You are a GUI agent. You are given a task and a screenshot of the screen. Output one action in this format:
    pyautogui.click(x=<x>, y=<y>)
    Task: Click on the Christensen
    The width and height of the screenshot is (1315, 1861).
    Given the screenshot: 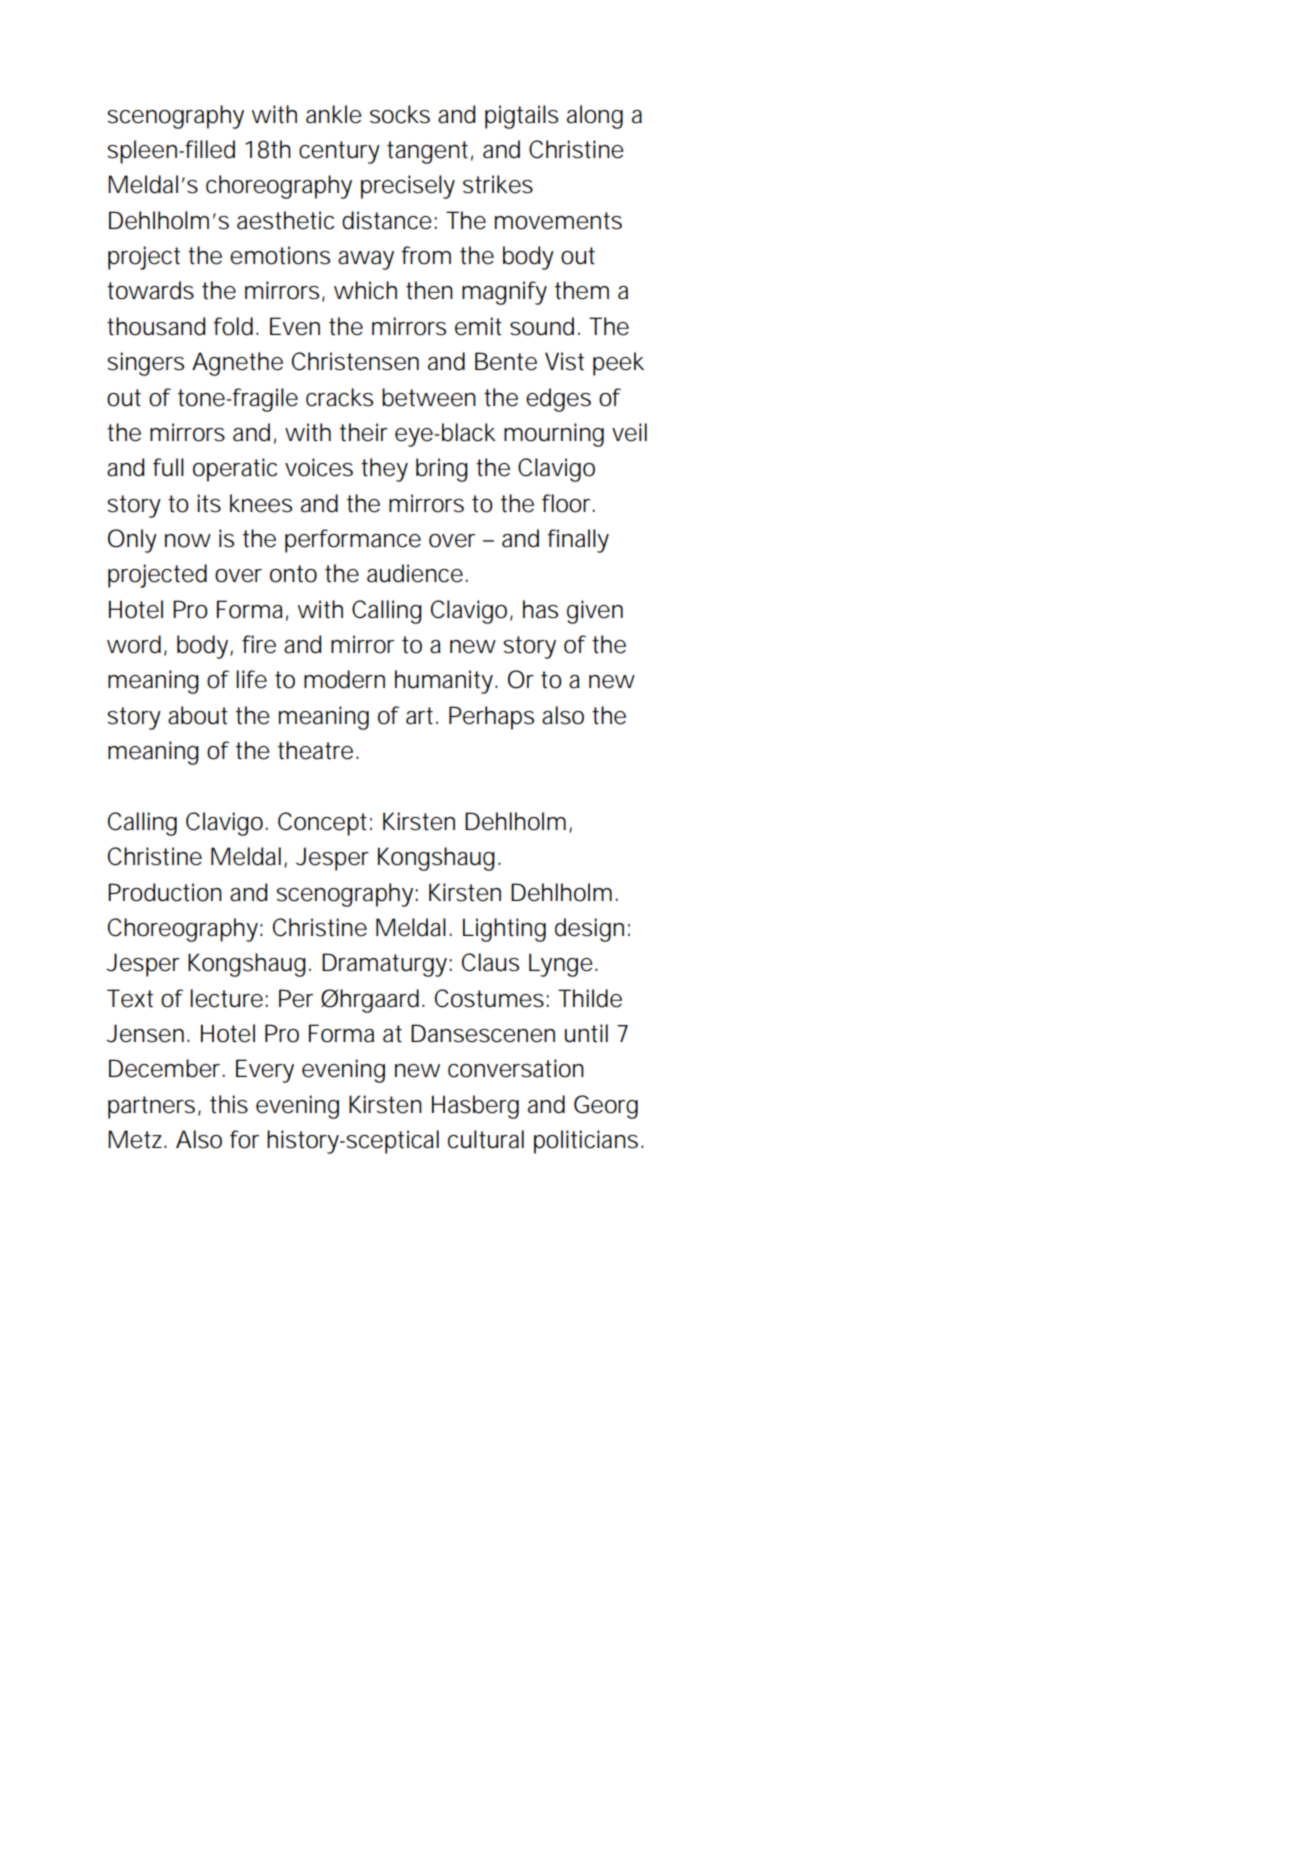 What is the action you would take?
    pyautogui.click(x=355, y=361)
